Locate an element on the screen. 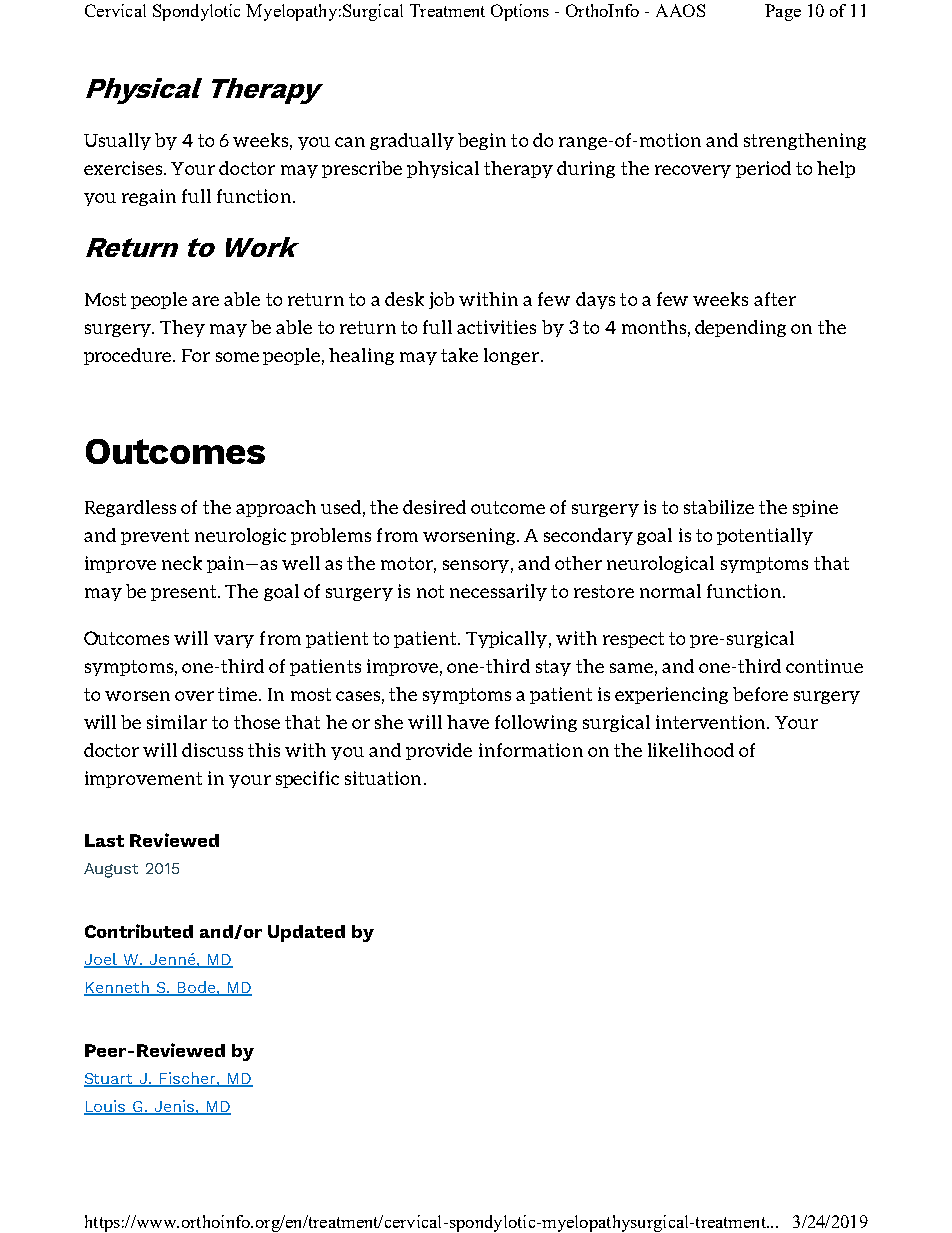  depending is located at coordinates (740, 328).
